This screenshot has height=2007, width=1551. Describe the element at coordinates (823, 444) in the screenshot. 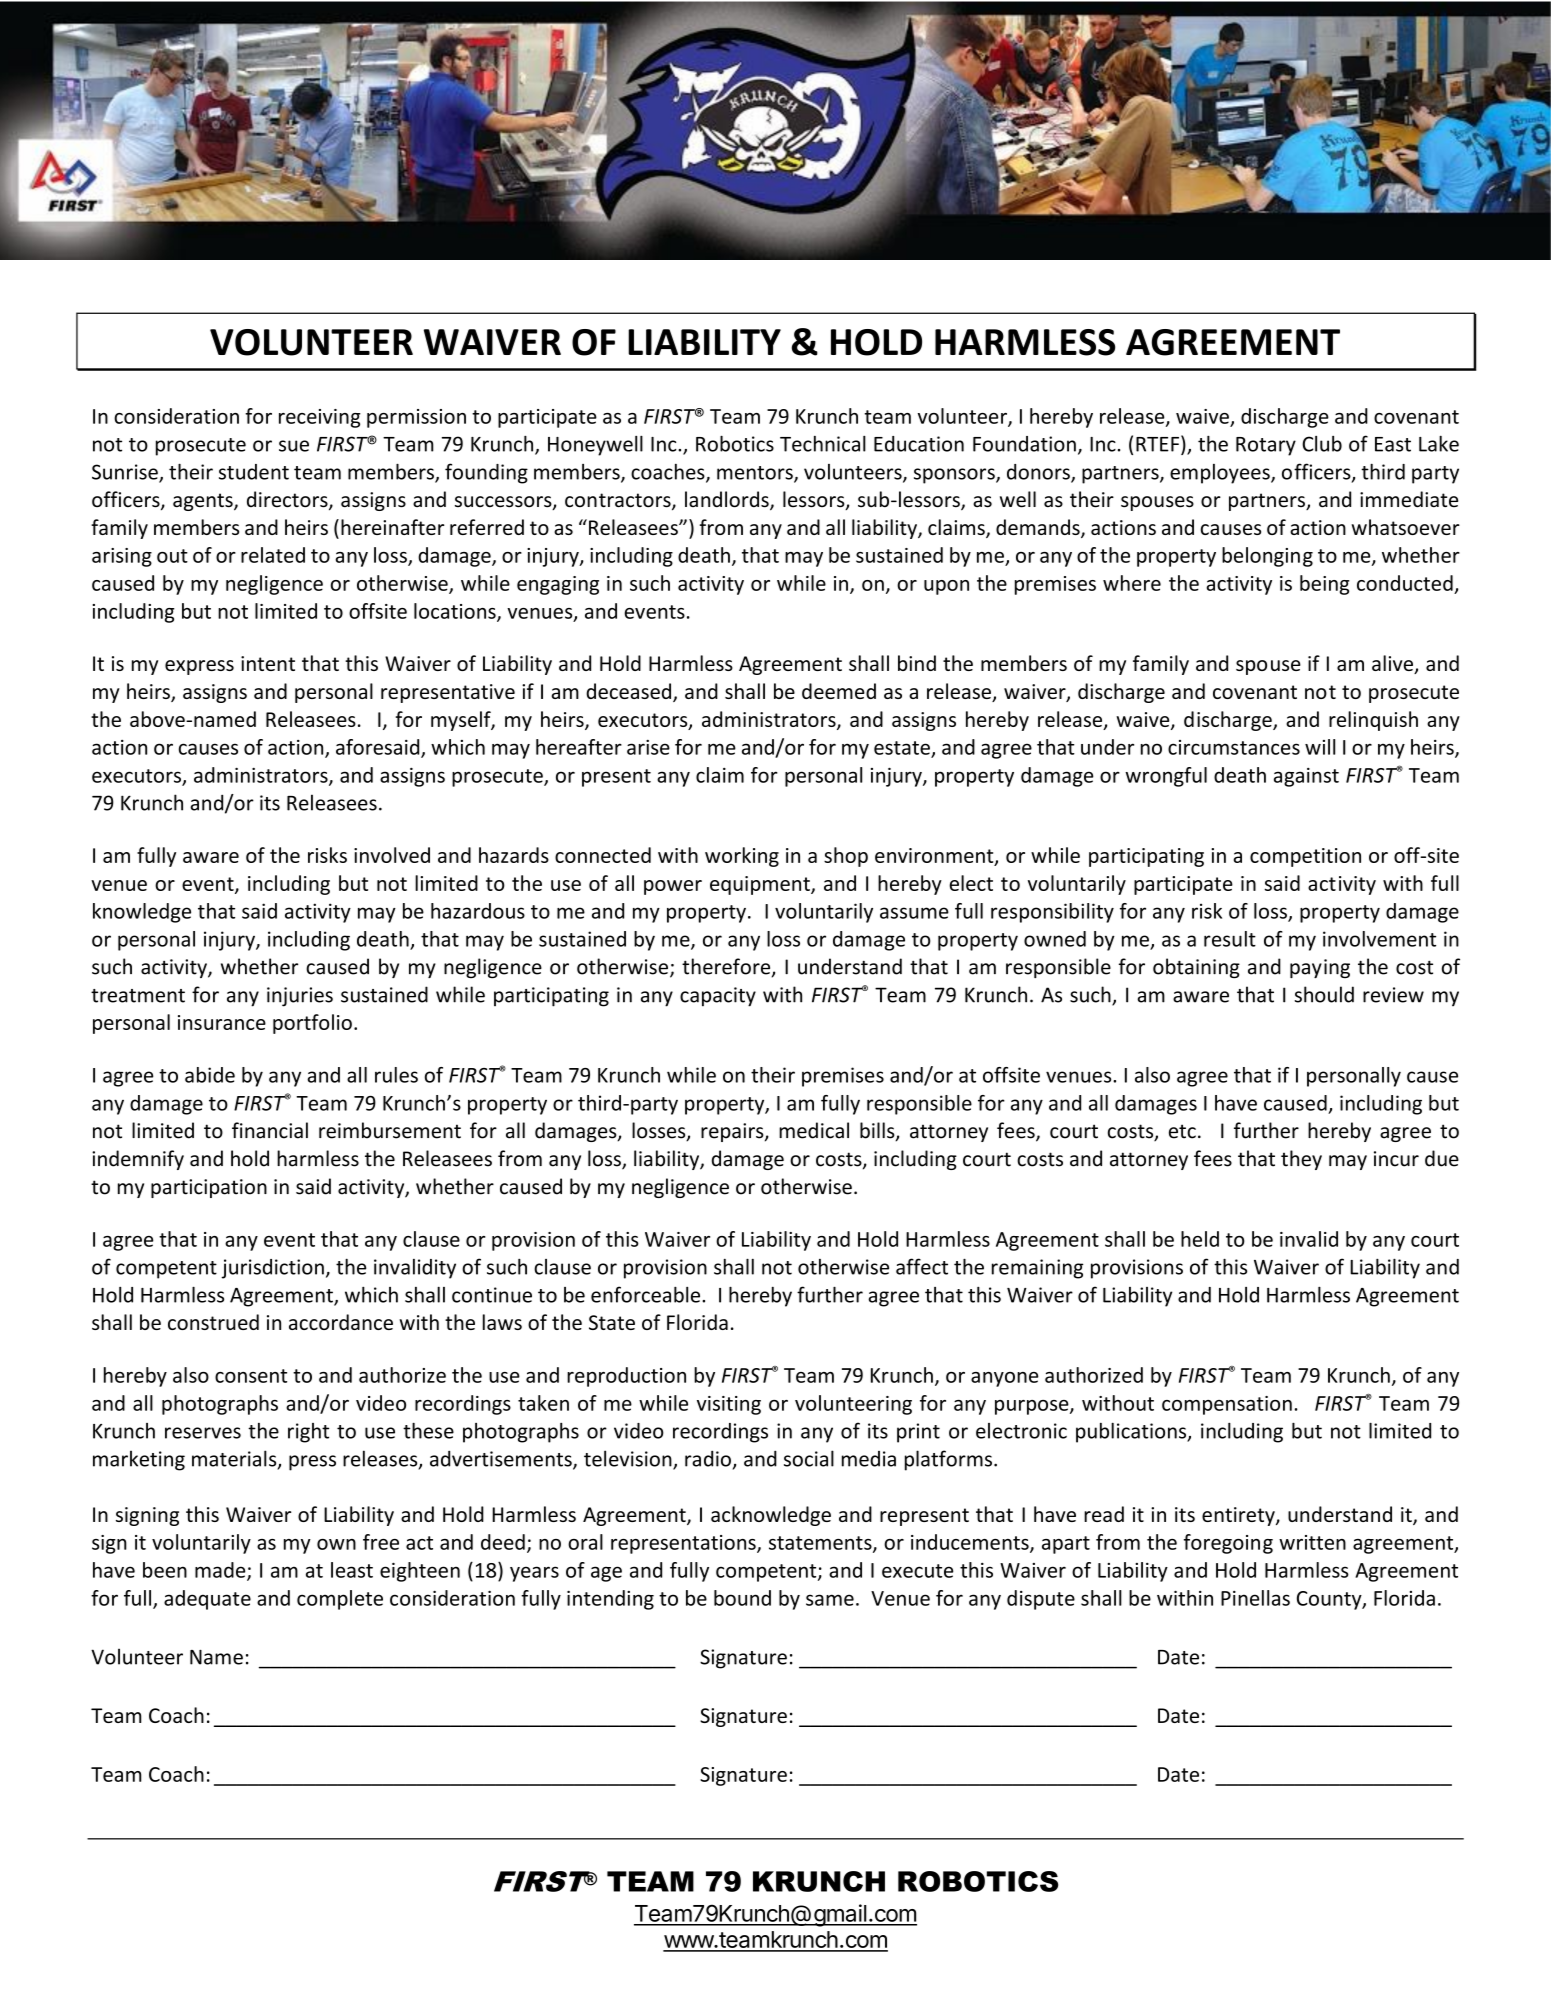

I see `Technical` at that location.
